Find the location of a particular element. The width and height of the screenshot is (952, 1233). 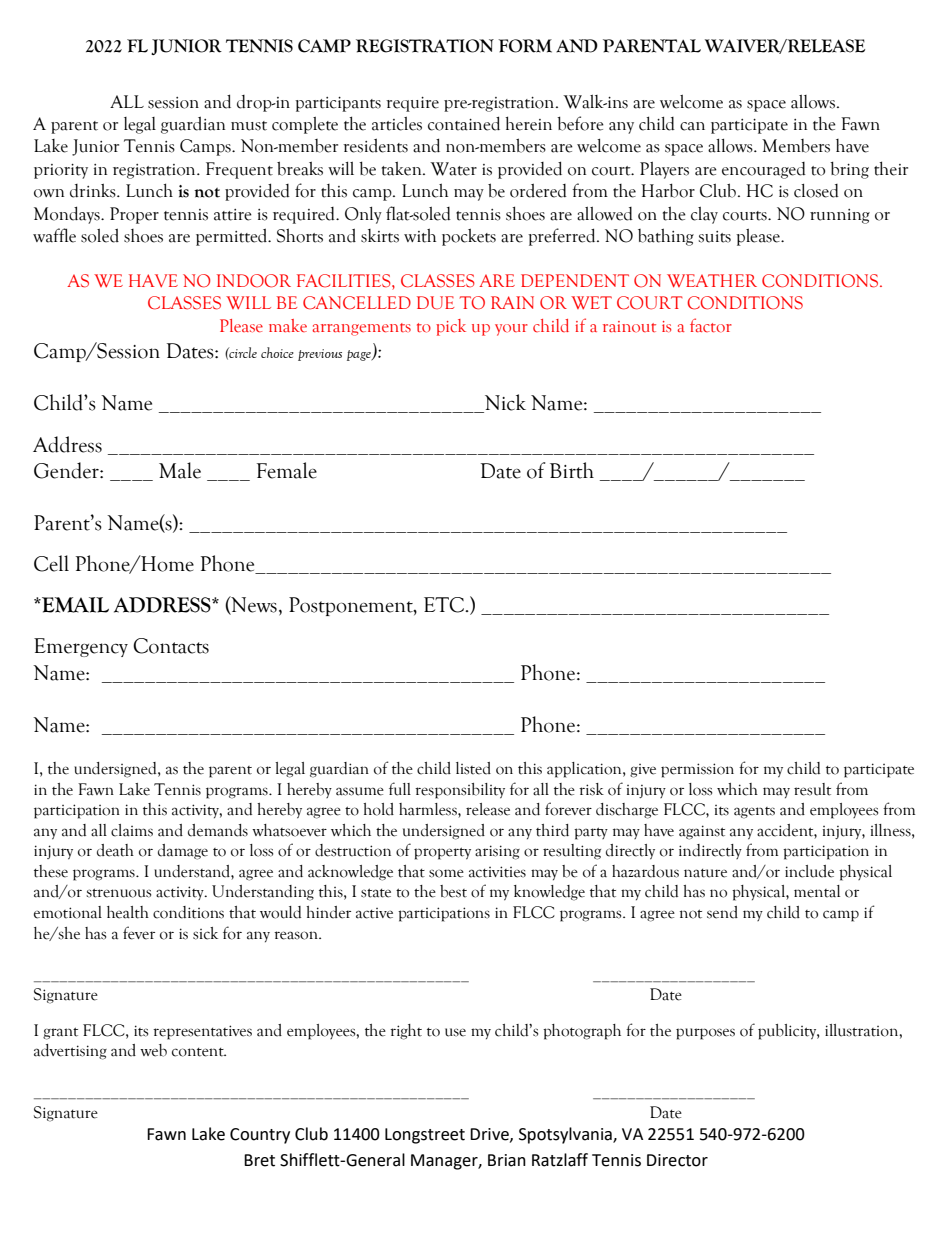

Country is located at coordinates (260, 1136).
